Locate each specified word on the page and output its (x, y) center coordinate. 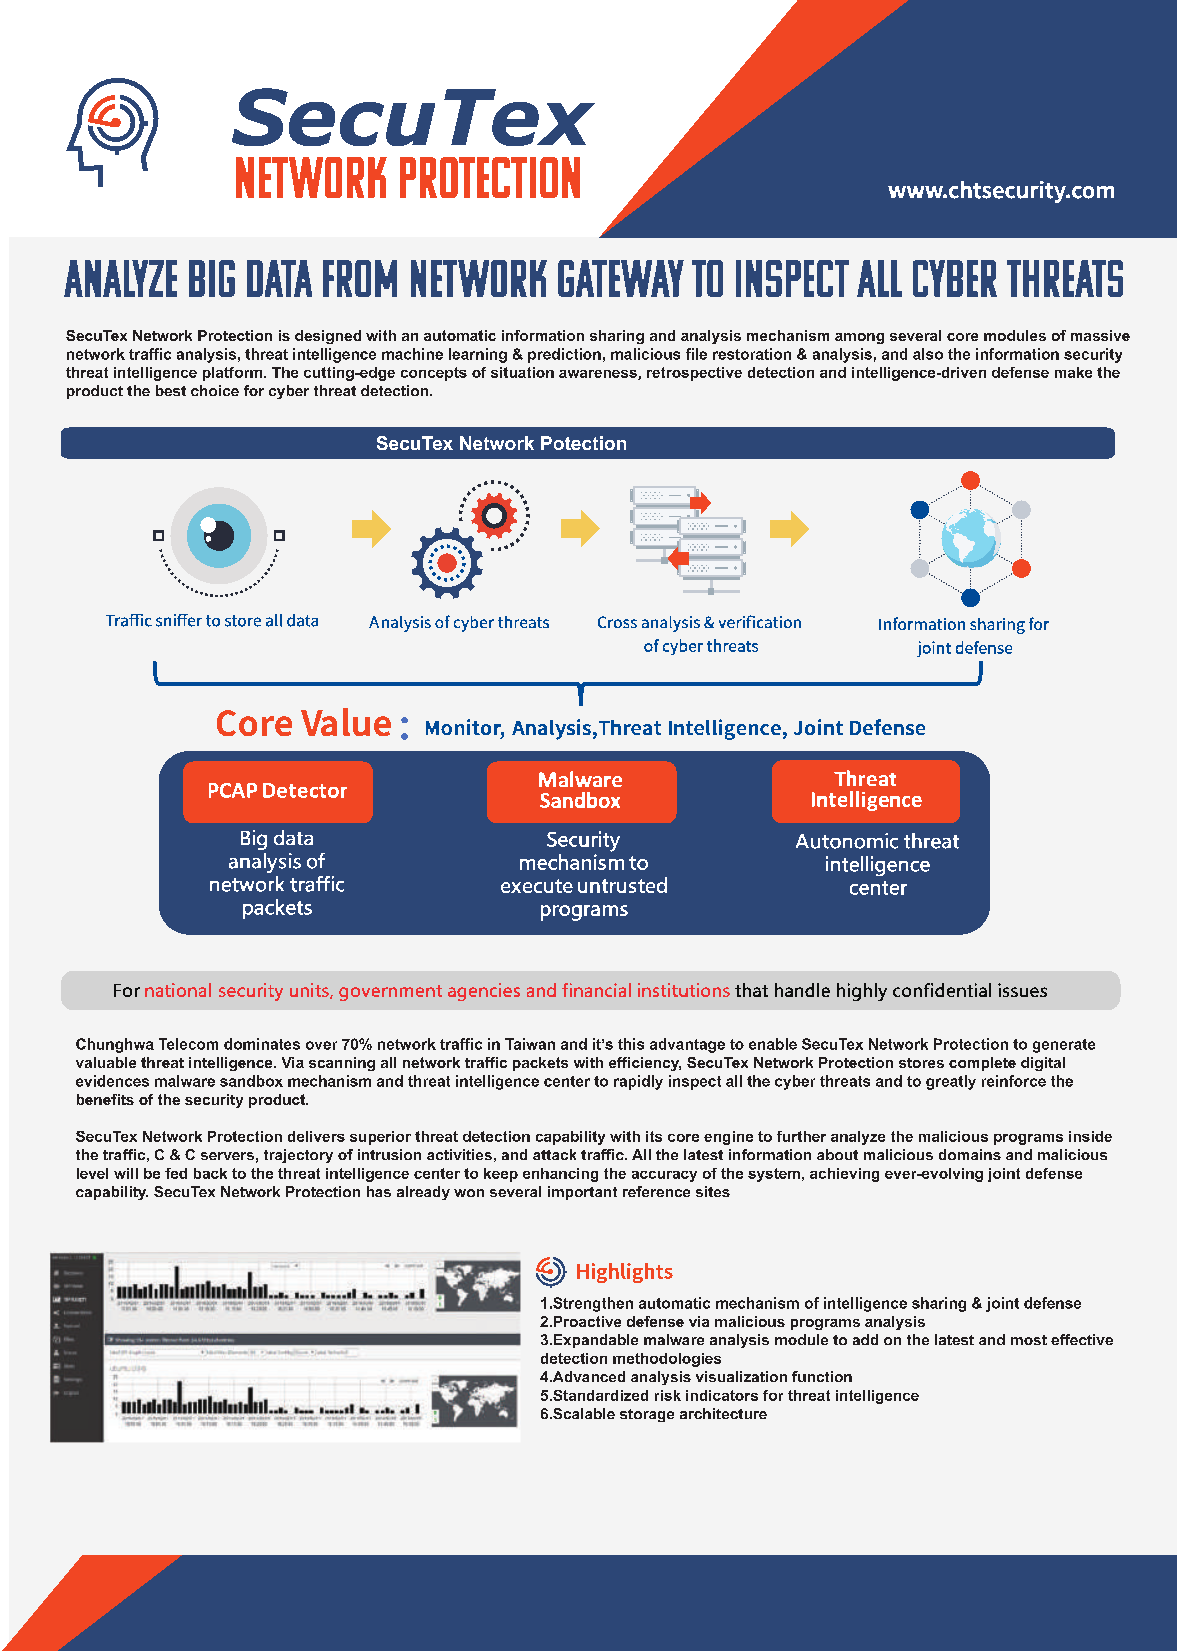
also (928, 354)
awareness (599, 375)
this (631, 1044)
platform (234, 374)
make (1073, 372)
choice (215, 390)
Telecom (188, 1044)
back (210, 1173)
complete (982, 1064)
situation (522, 372)
